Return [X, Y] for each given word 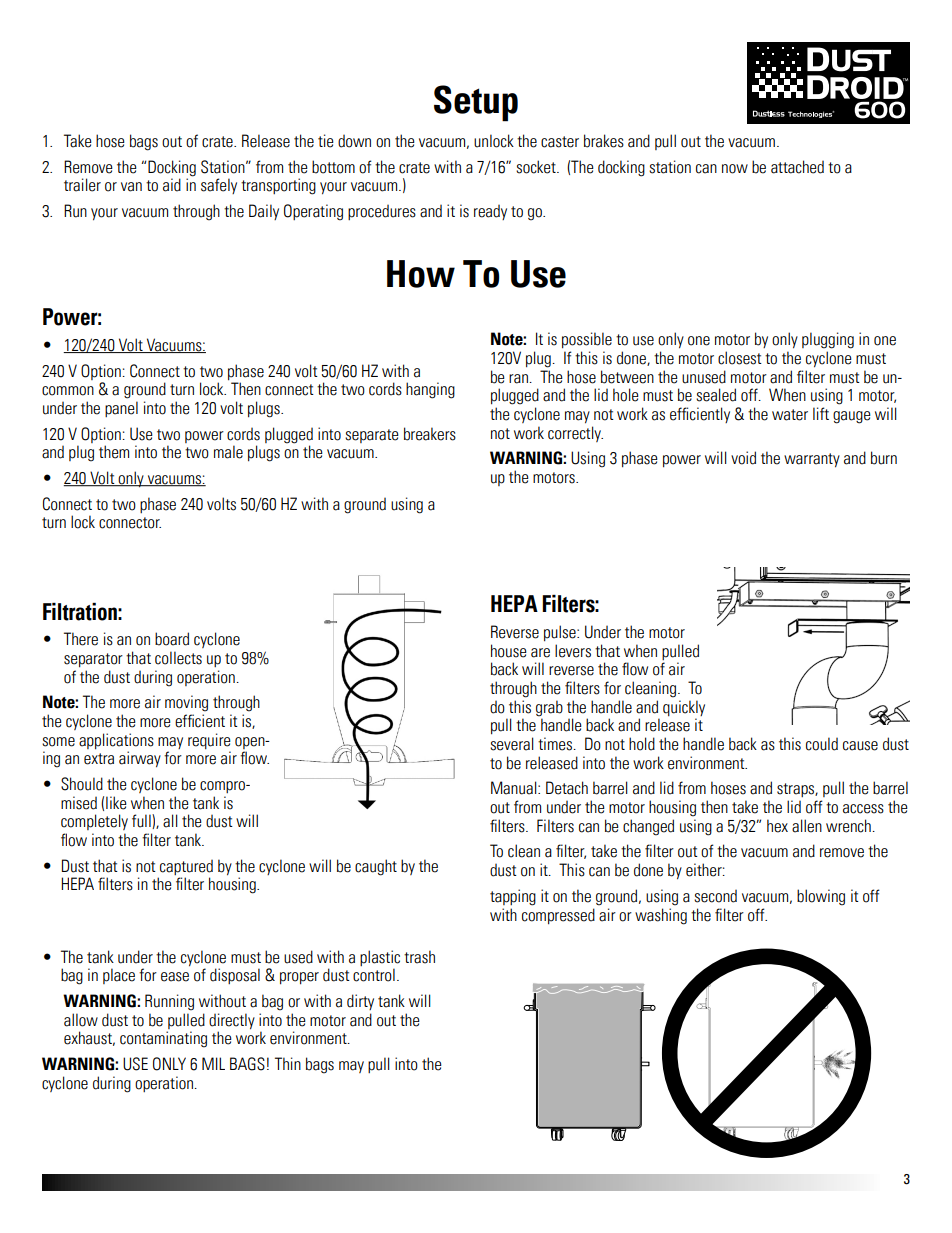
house [509, 651]
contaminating [163, 1039]
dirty [360, 1002]
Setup [476, 103]
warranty [812, 460]
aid [172, 185]
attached [797, 167]
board [172, 639]
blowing [821, 897]
